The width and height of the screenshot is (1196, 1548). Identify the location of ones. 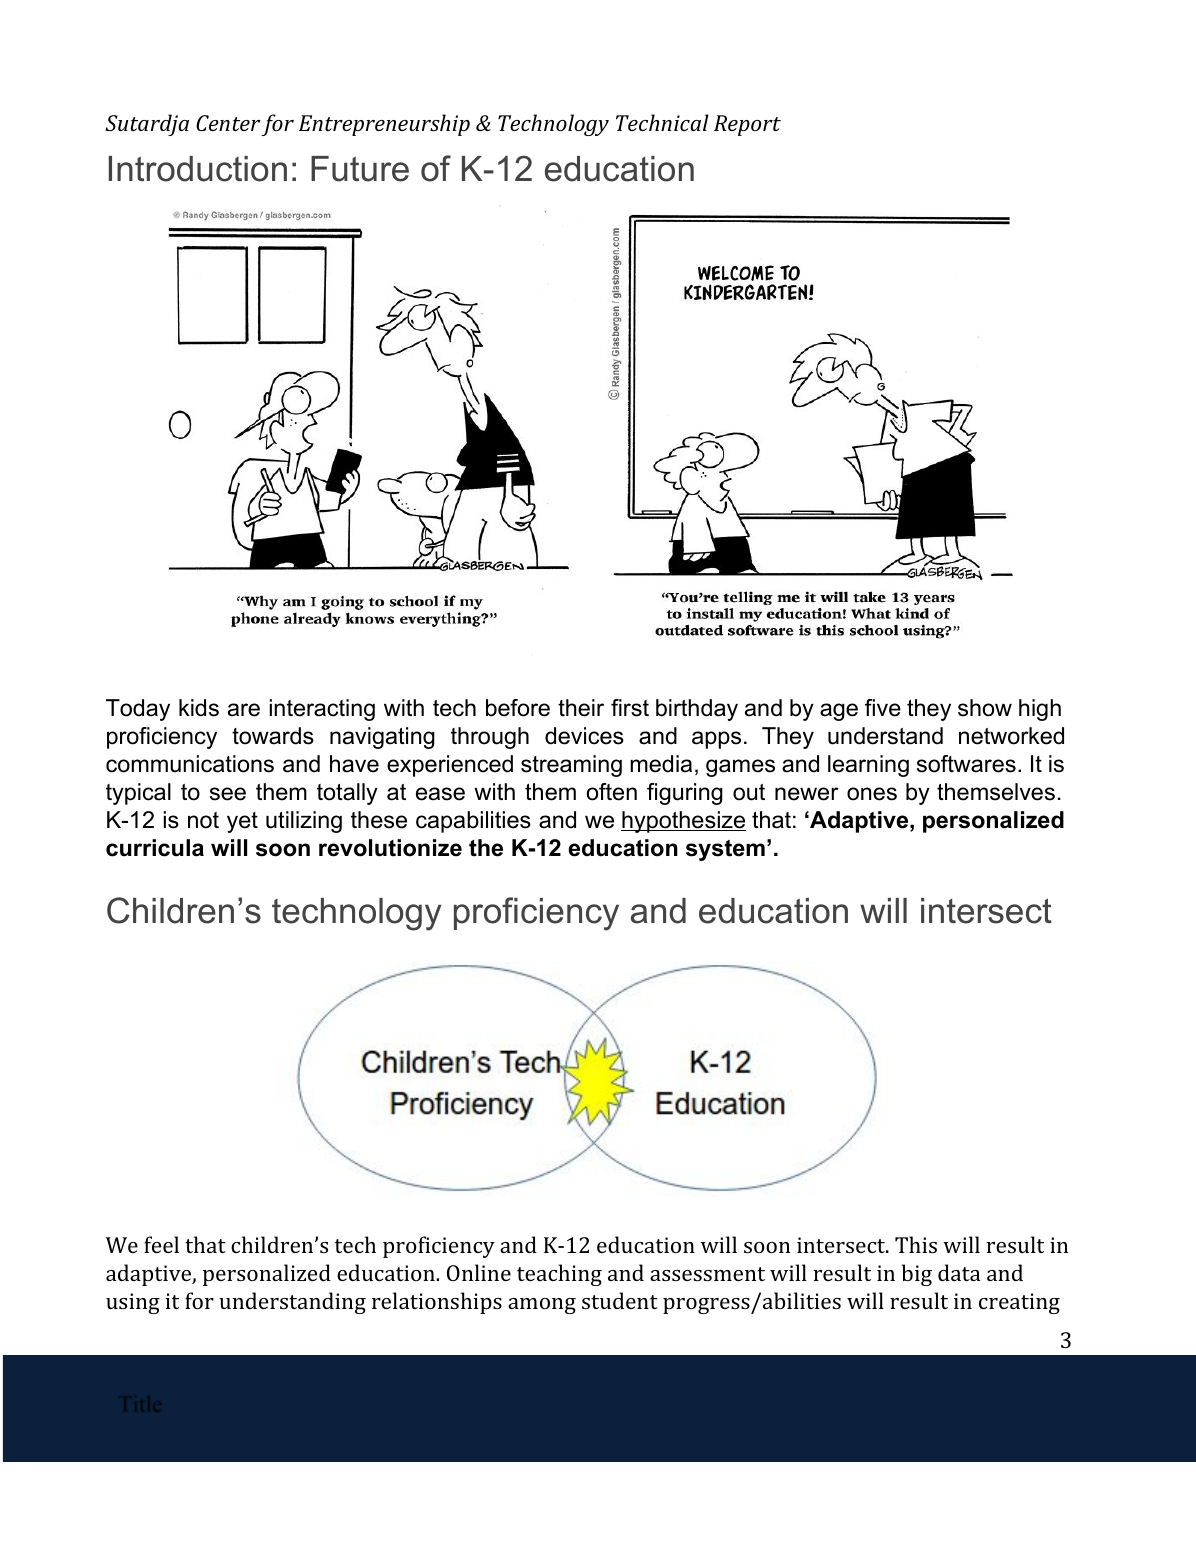
(872, 794).
